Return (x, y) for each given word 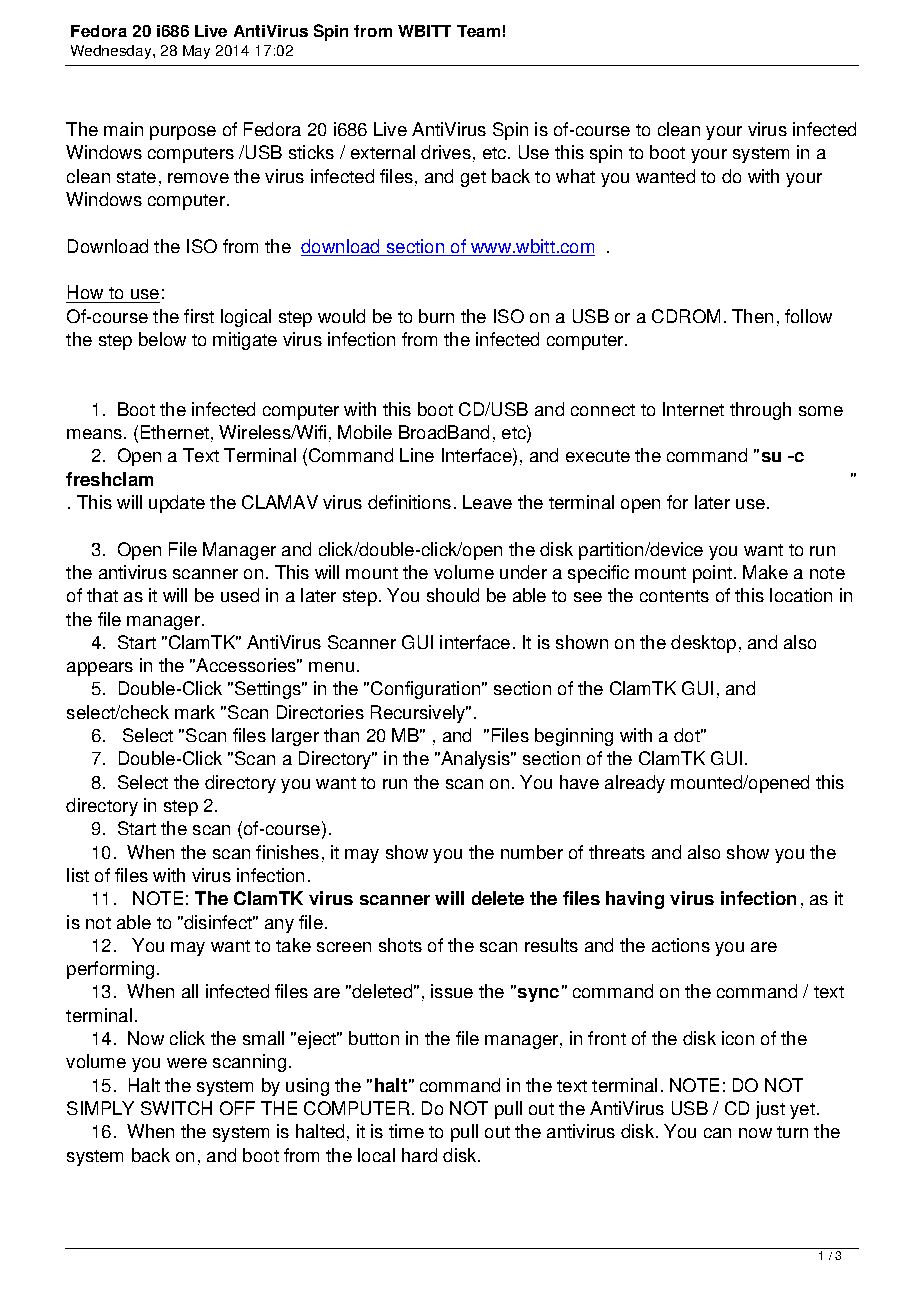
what (575, 176)
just (770, 1110)
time (406, 1131)
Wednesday (112, 52)
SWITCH (176, 1108)
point (712, 574)
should (453, 595)
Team (478, 31)
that (102, 595)
